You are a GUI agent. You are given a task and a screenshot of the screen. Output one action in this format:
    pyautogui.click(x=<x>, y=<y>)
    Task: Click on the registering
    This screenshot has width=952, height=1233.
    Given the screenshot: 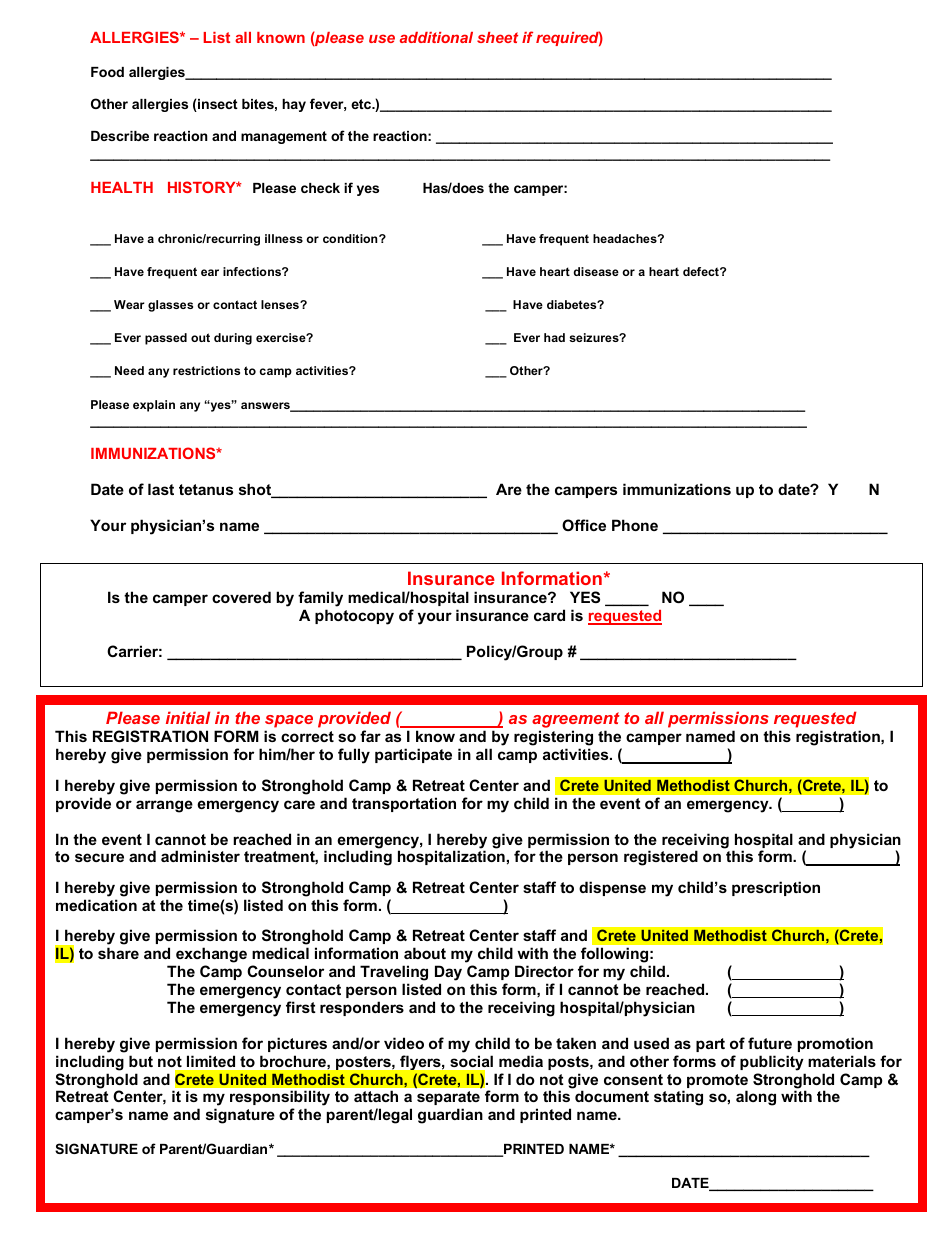 What is the action you would take?
    pyautogui.click(x=553, y=739)
